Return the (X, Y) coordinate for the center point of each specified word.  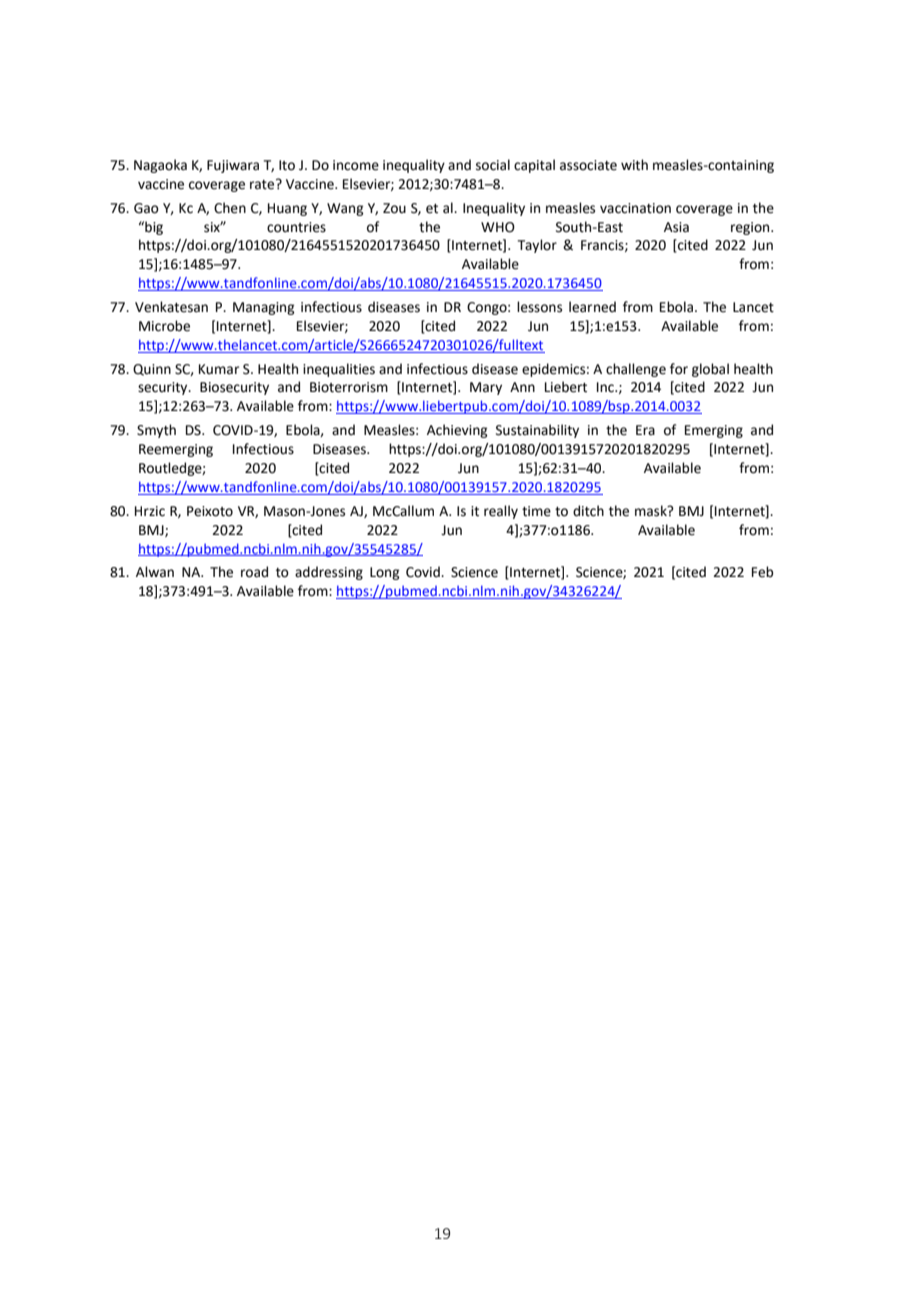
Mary (486, 388)
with (634, 165)
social (493, 165)
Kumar (219, 369)
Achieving (457, 431)
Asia (676, 227)
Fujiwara (233, 166)
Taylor (537, 246)
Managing (263, 308)
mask (652, 511)
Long (384, 573)
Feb (762, 572)
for (679, 369)
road (254, 572)
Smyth (156, 431)
